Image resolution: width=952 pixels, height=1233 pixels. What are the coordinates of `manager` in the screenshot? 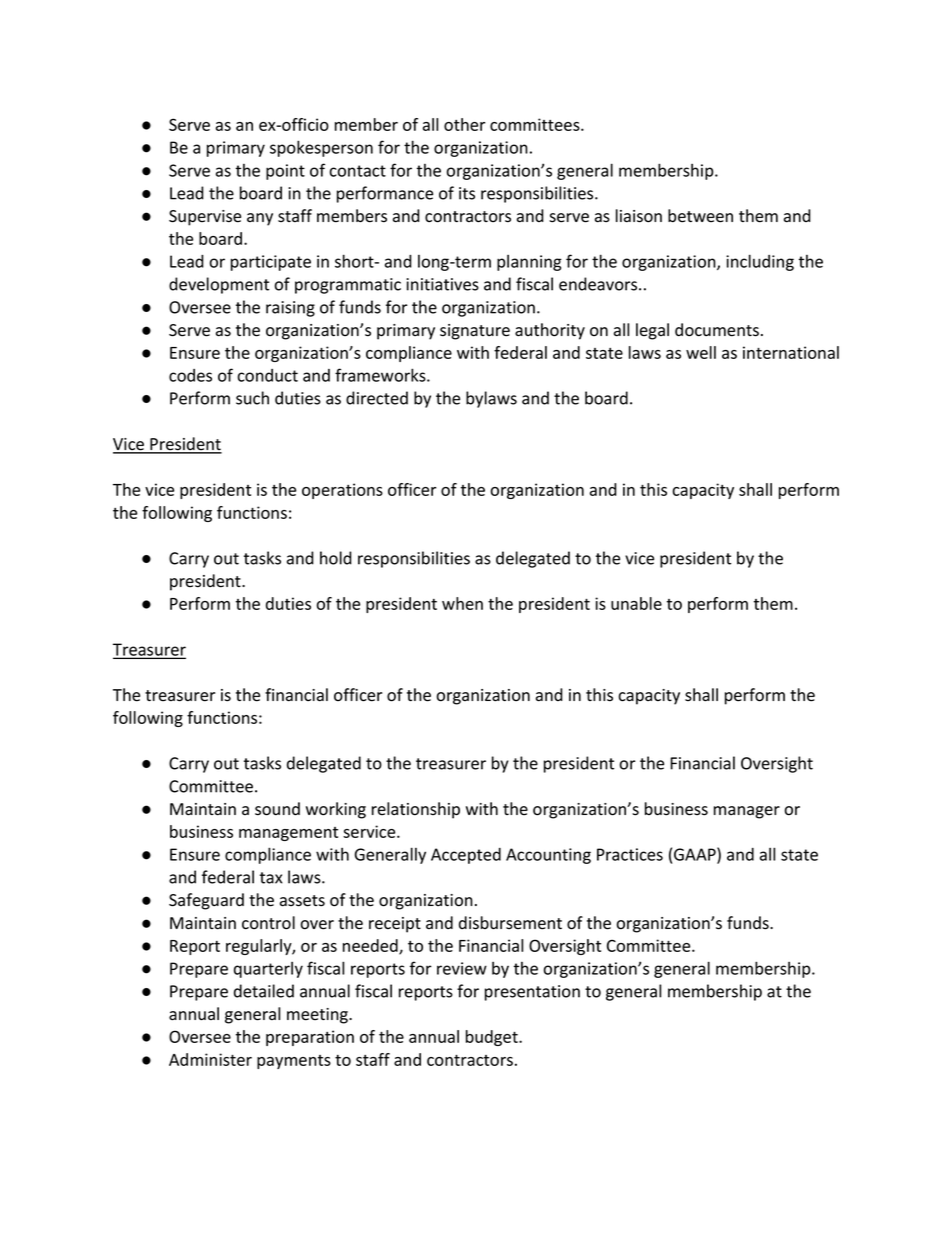 It's located at (747, 812).
